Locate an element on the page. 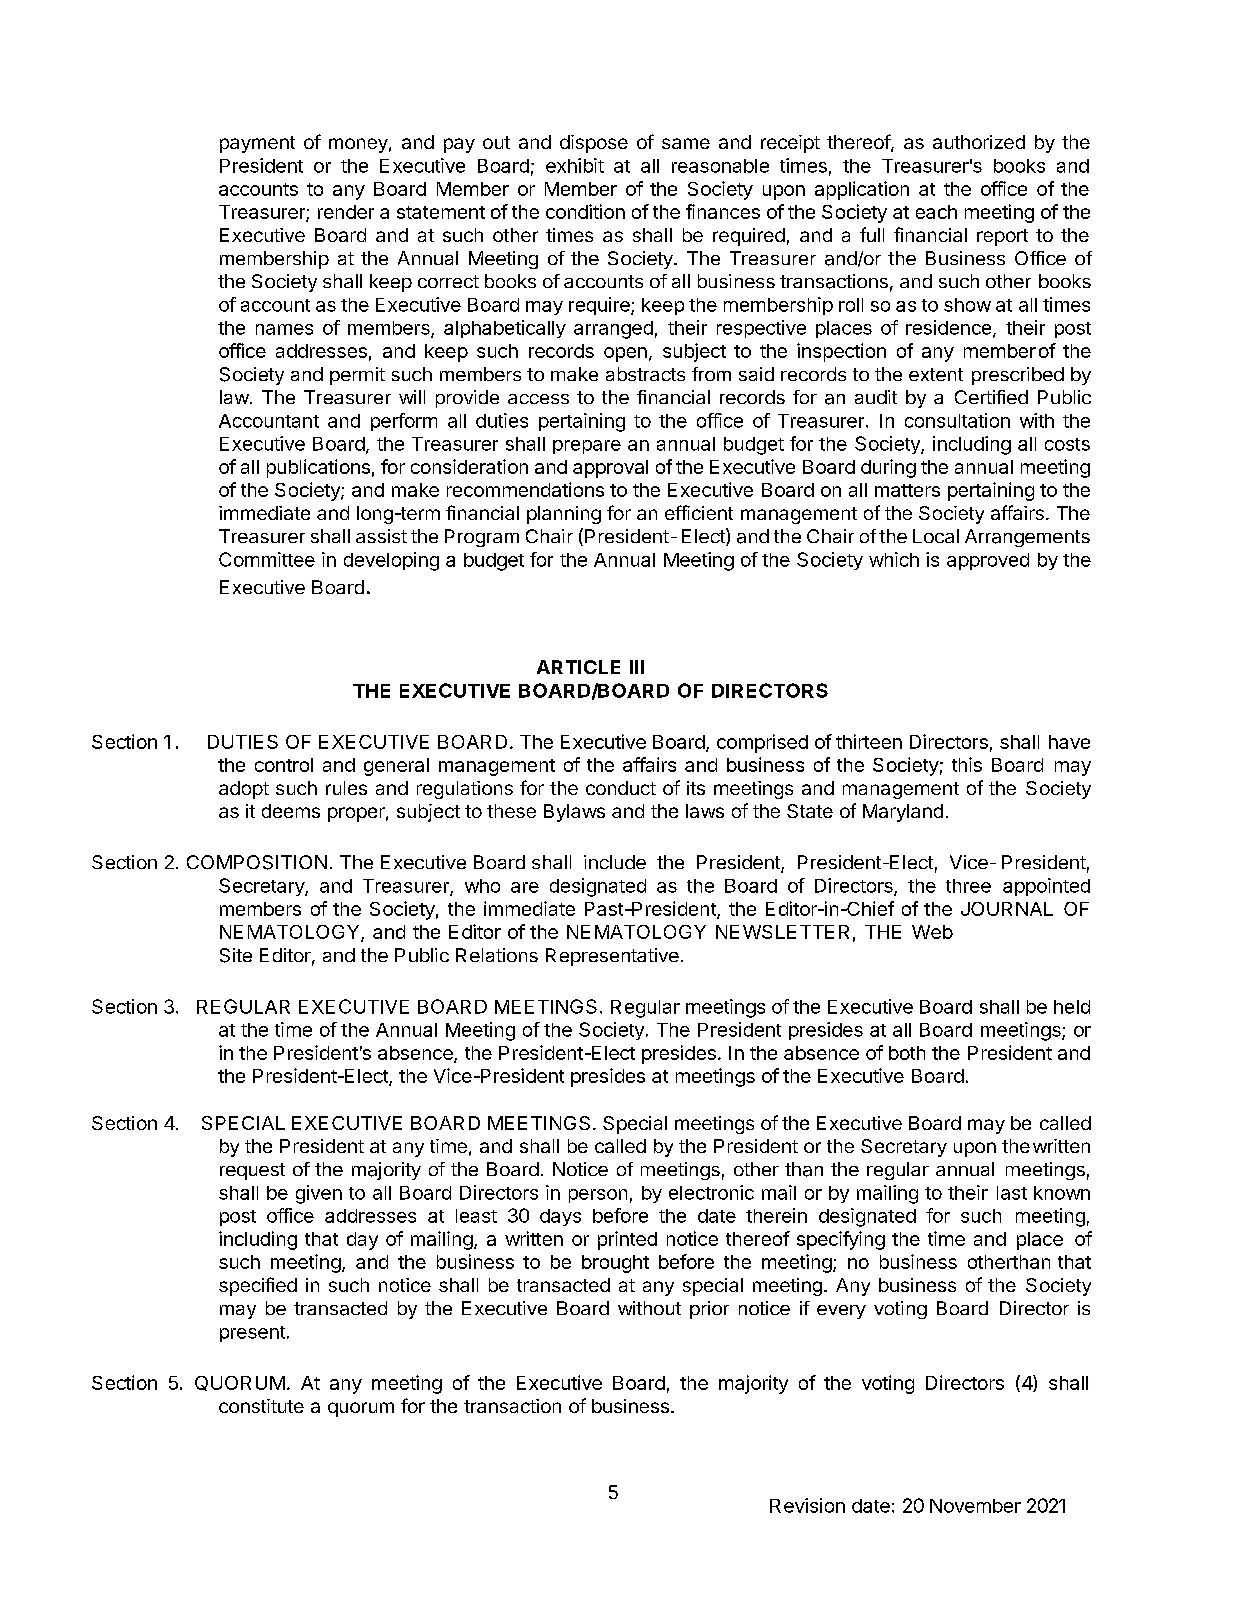  Site is located at coordinates (236, 955).
